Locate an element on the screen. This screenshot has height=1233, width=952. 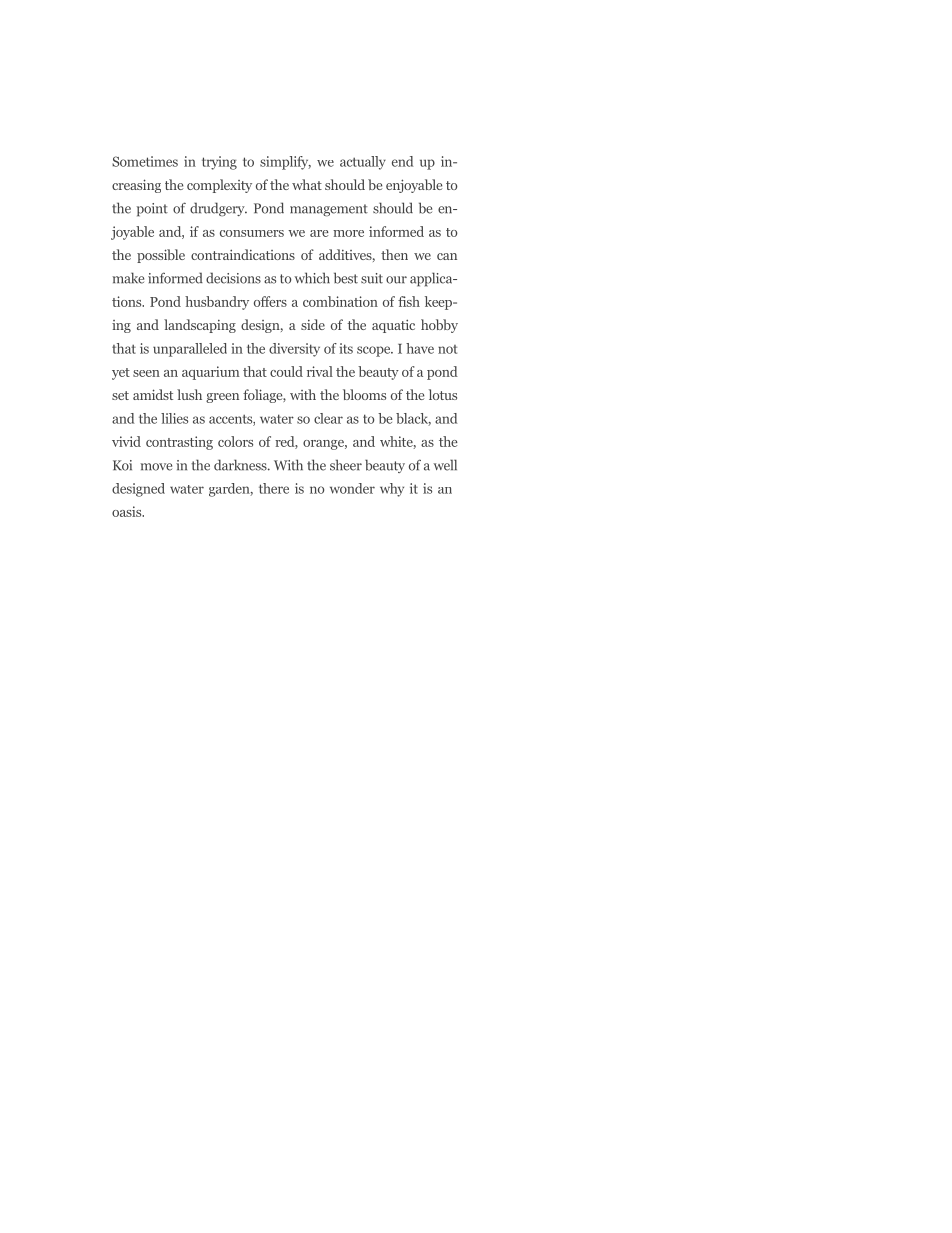
diversity is located at coordinates (294, 350).
